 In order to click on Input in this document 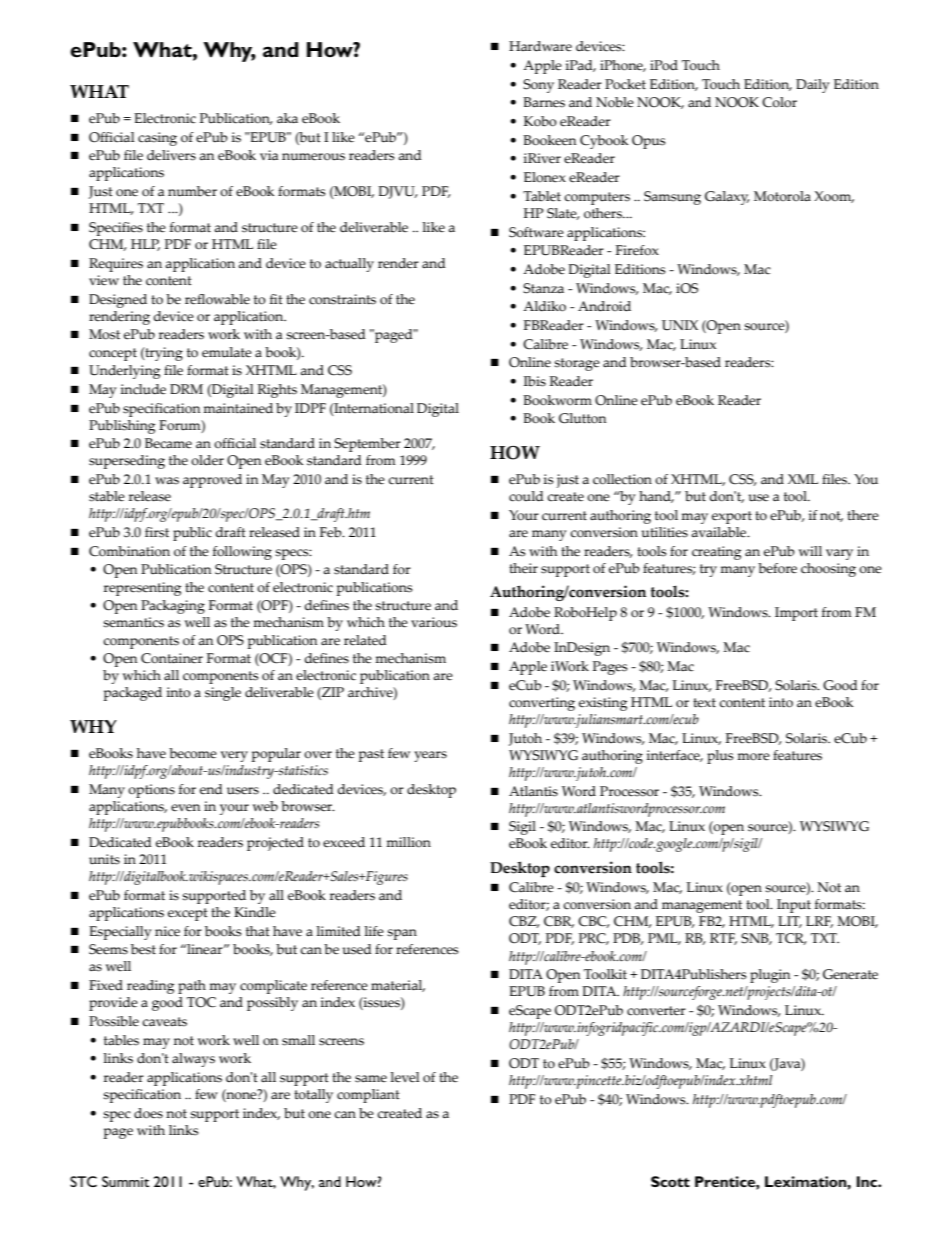, I will do `click(794, 906)`.
